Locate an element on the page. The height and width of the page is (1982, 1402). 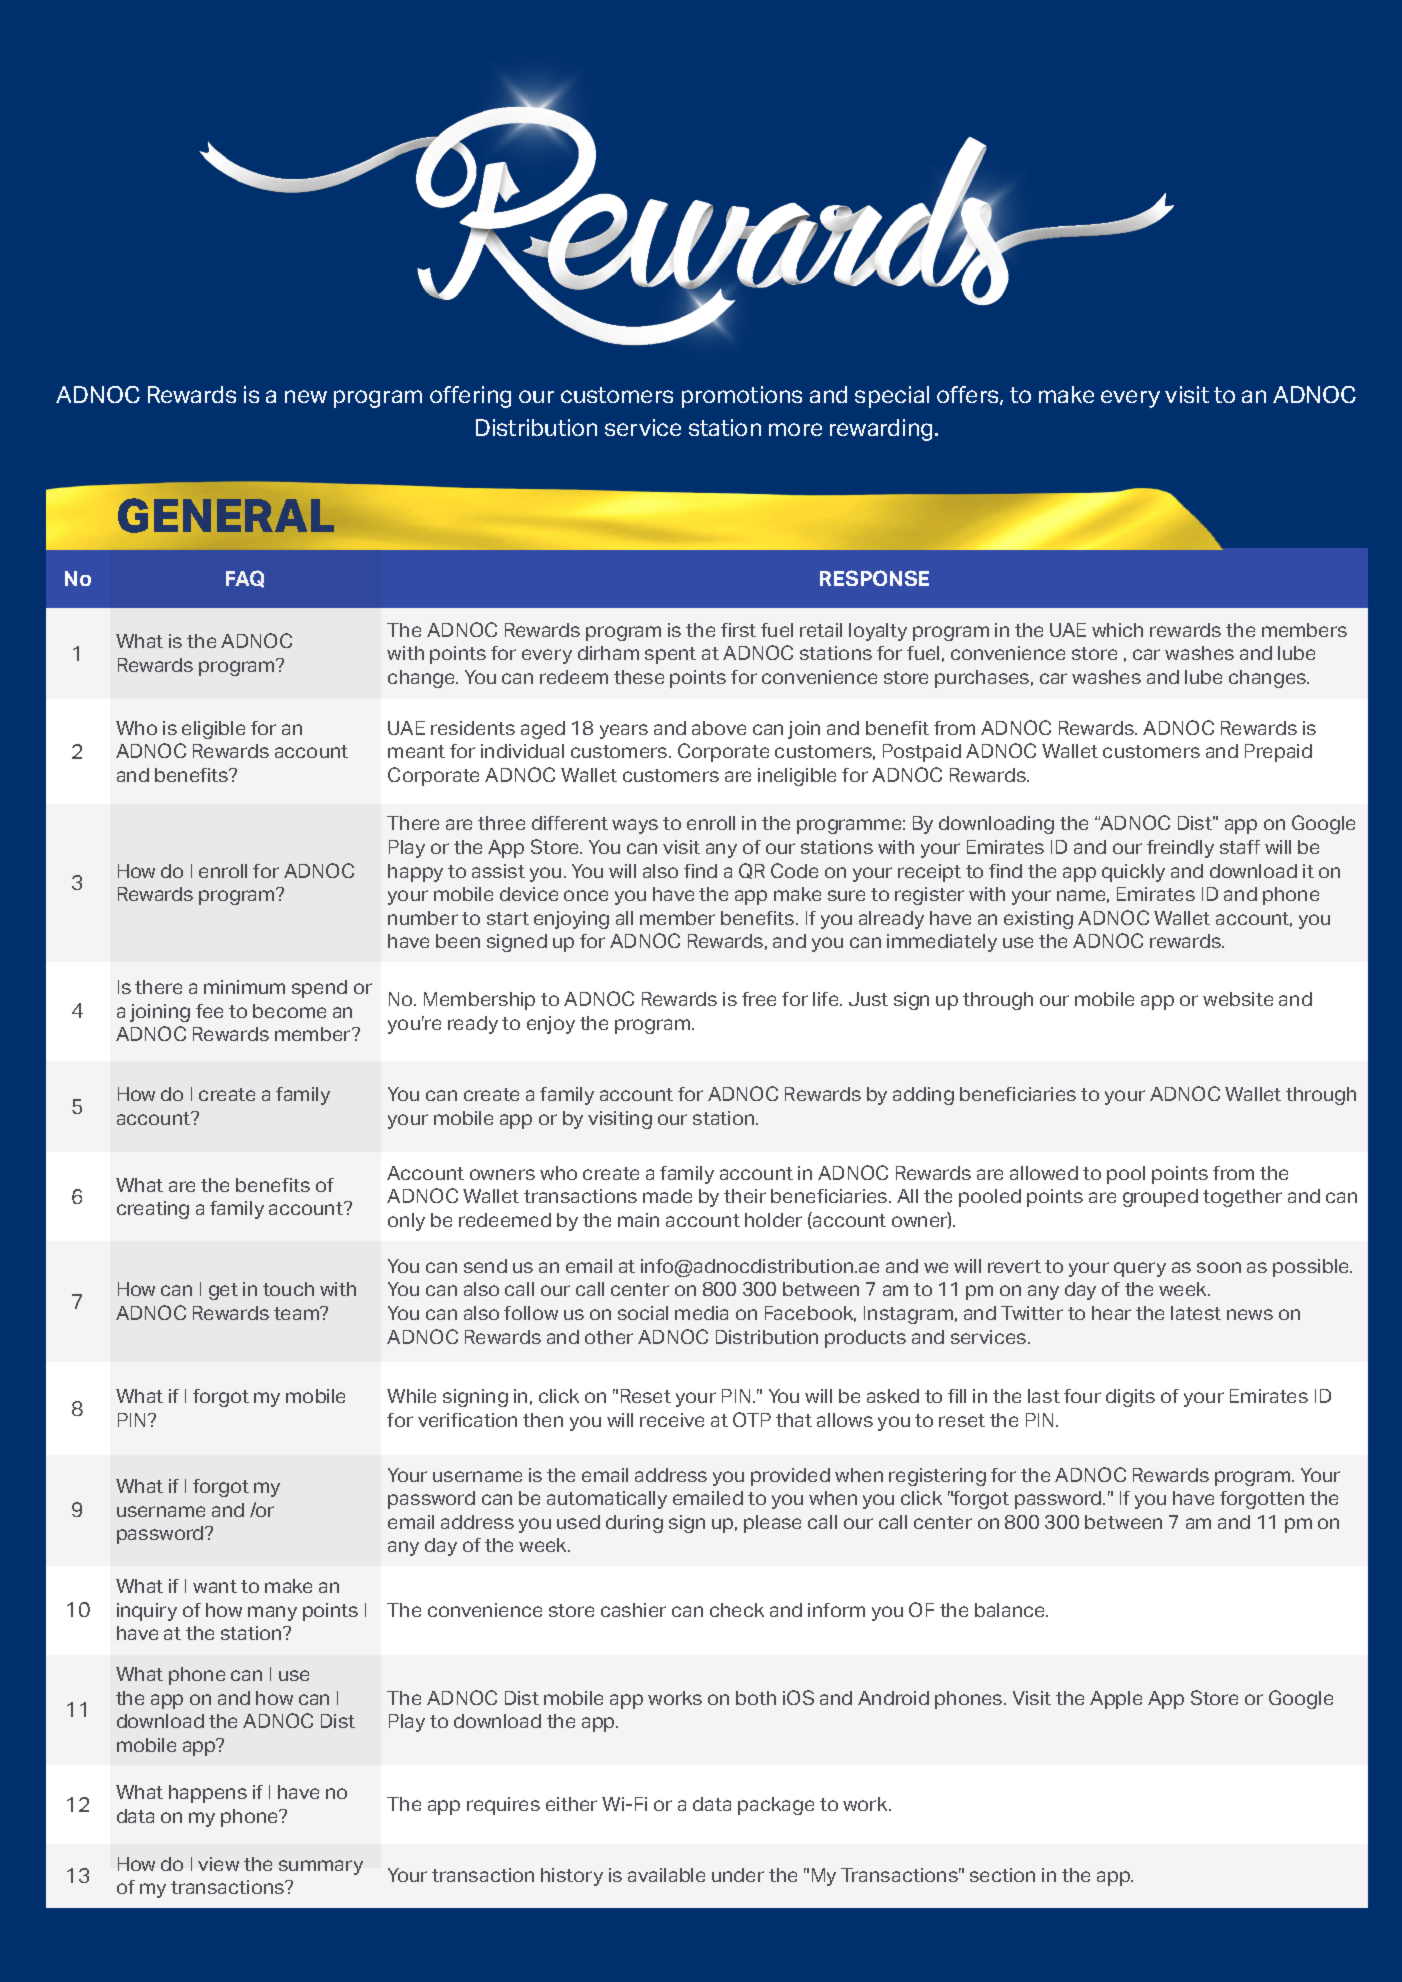
meant is located at coordinates (416, 751).
